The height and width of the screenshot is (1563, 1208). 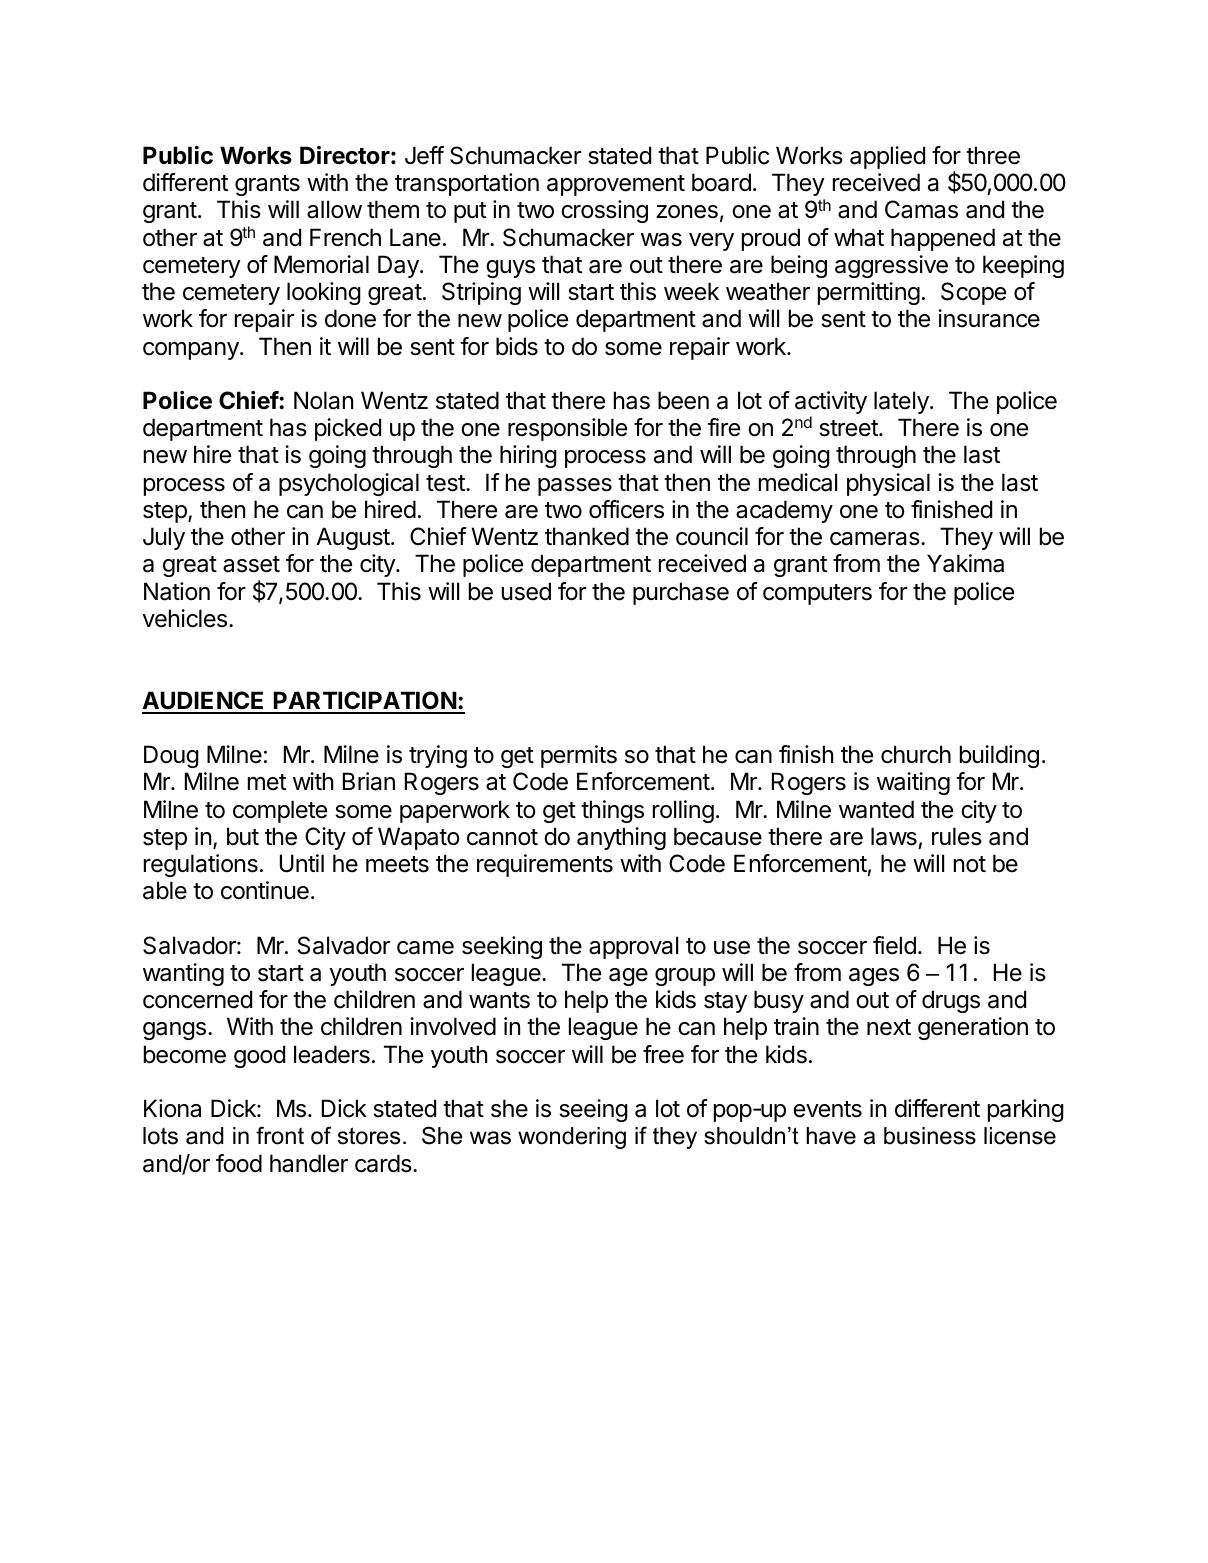 What do you see at coordinates (280, 1136) in the screenshot?
I see `front` at bounding box center [280, 1136].
